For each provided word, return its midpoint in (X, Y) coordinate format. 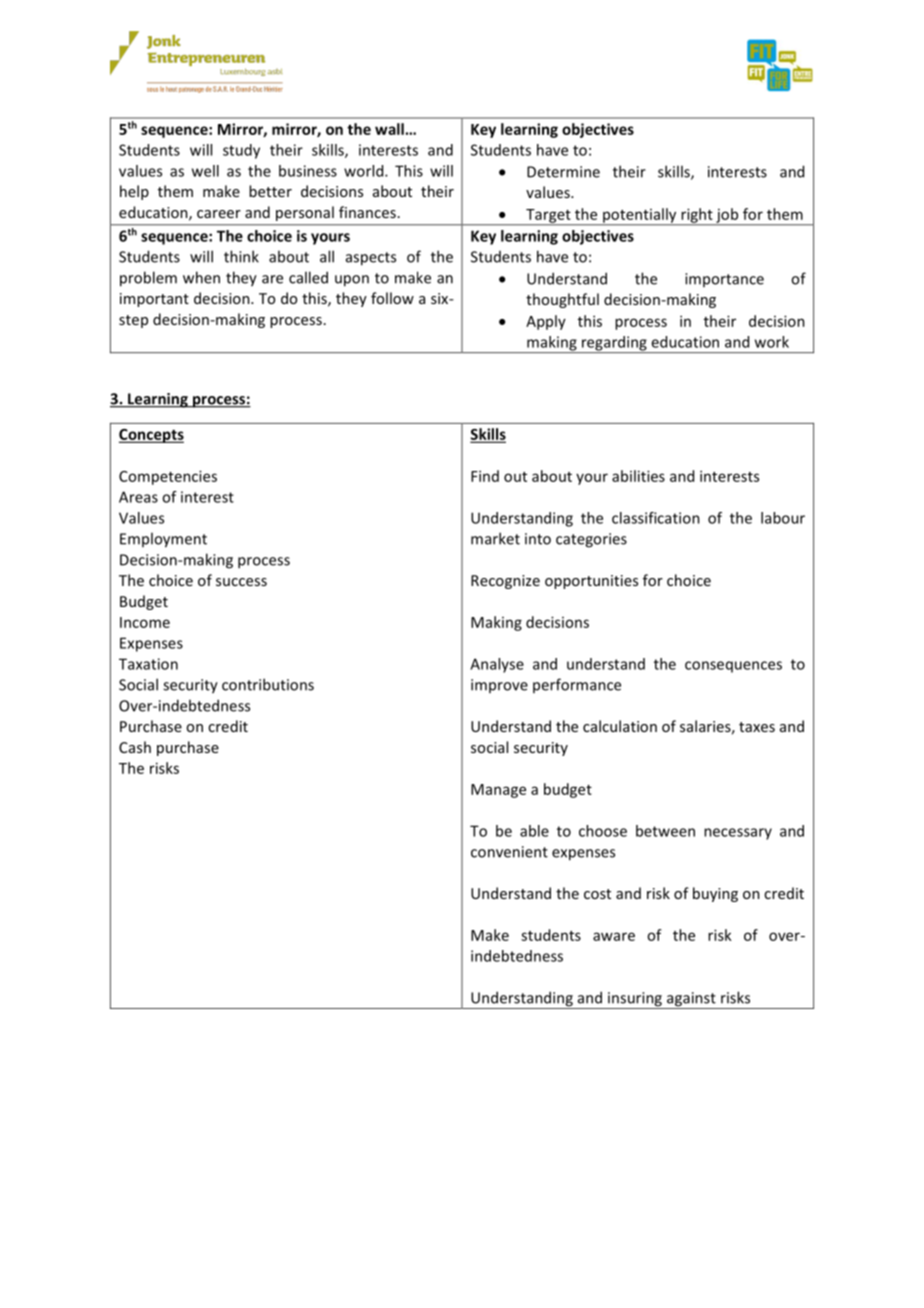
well (205, 171)
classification (656, 518)
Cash (135, 747)
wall (390, 129)
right (697, 216)
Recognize (505, 582)
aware (614, 936)
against (691, 1000)
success (241, 582)
